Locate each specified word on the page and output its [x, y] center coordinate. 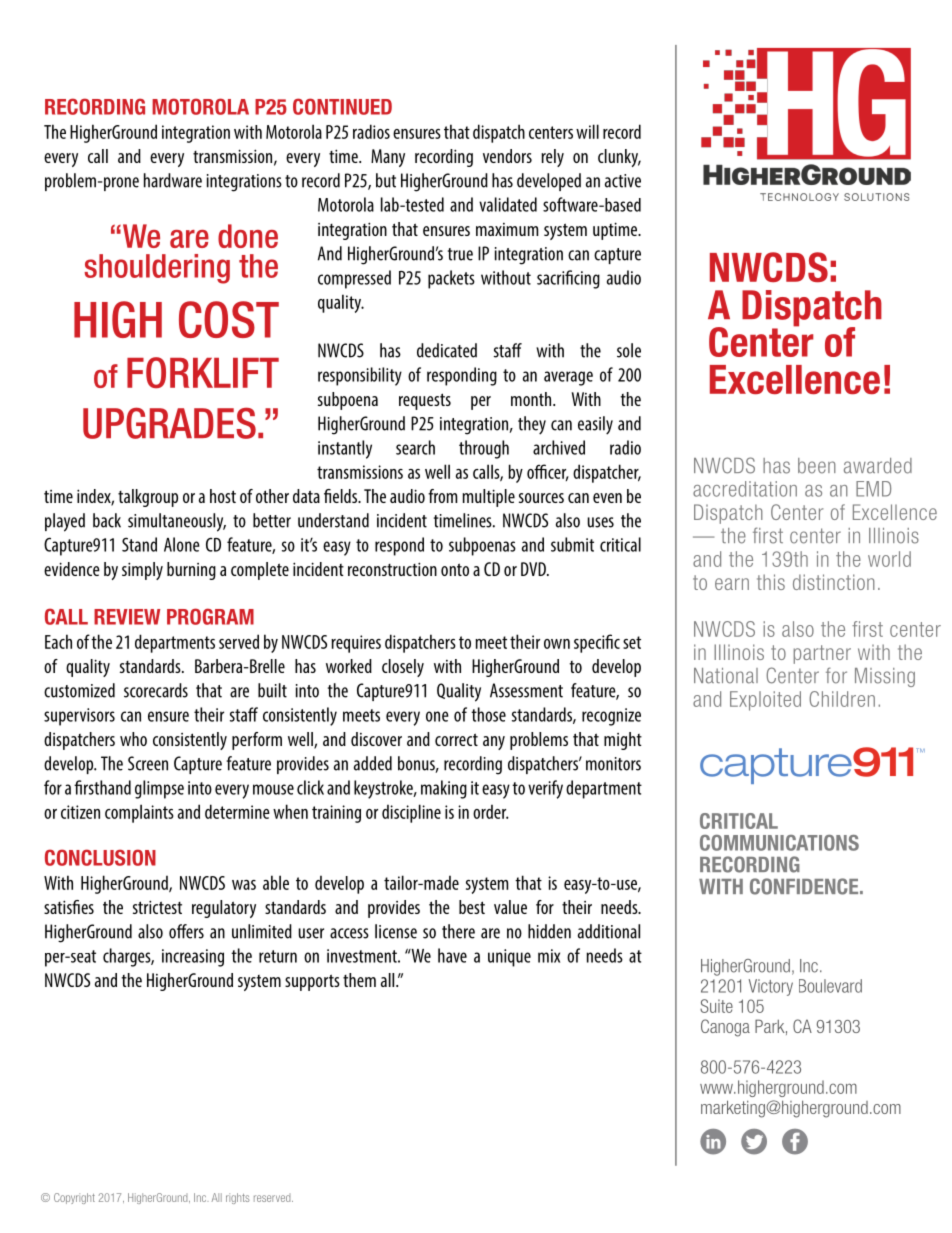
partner [822, 654]
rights [238, 1198]
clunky [619, 158]
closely [403, 668]
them [359, 980]
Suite [716, 1006]
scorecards [156, 690]
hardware [173, 180]
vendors [507, 156]
